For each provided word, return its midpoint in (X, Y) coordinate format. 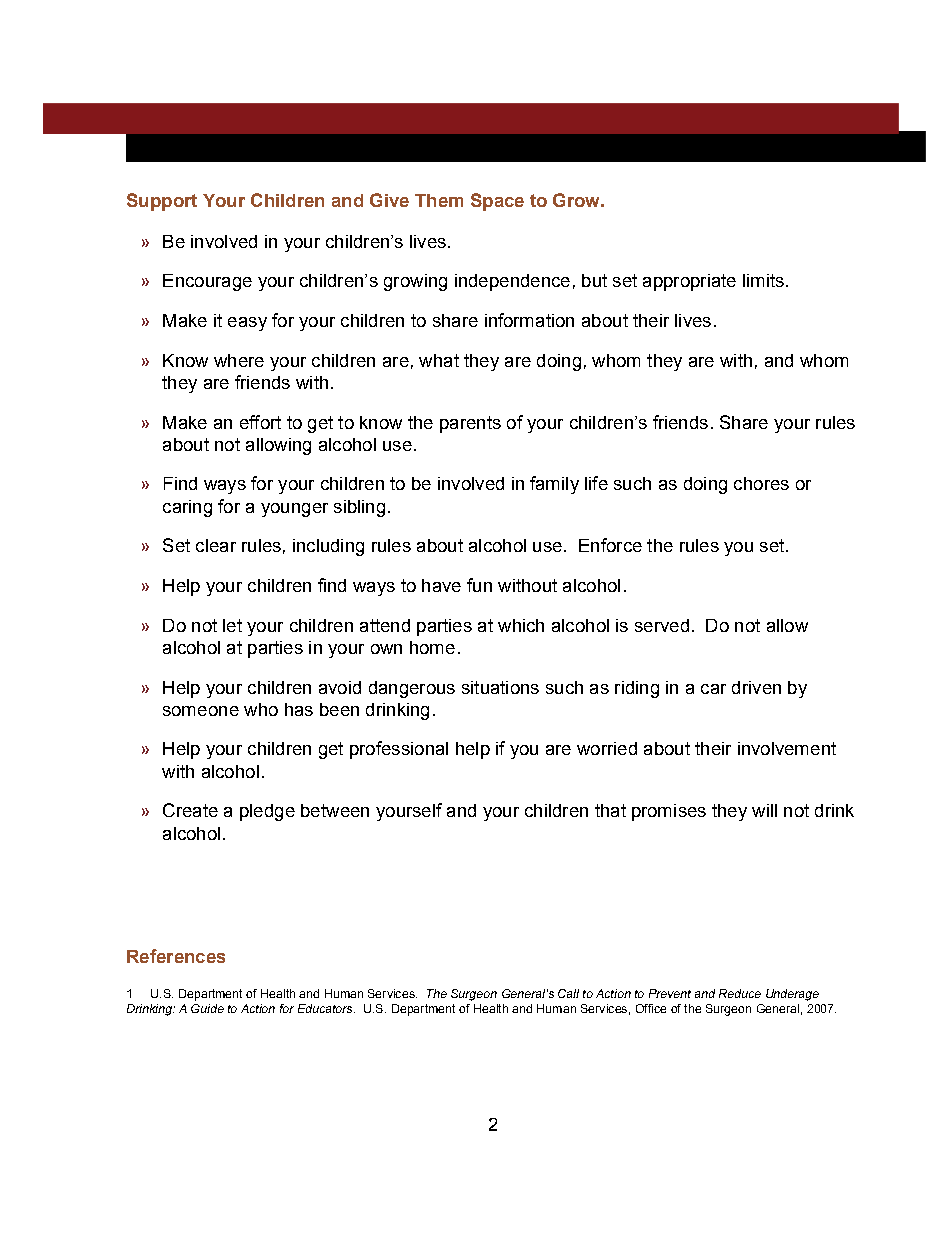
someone (201, 711)
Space (497, 202)
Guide (207, 1008)
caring (187, 508)
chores (761, 483)
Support (162, 202)
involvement (787, 748)
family (554, 485)
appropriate (689, 282)
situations (500, 687)
